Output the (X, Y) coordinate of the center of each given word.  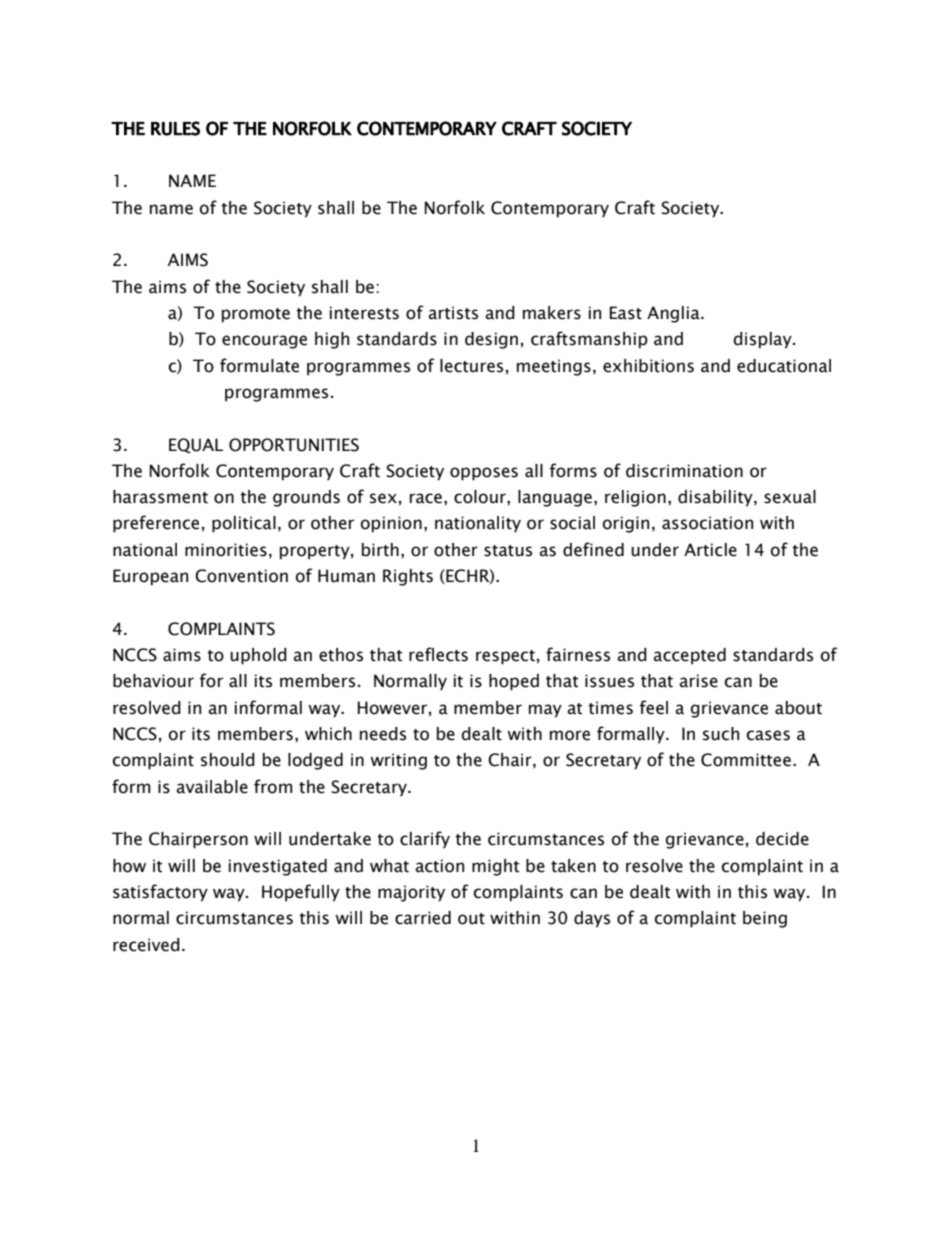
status (508, 551)
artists (453, 313)
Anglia (674, 314)
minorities (226, 550)
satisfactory (160, 893)
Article (710, 550)
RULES (175, 128)
